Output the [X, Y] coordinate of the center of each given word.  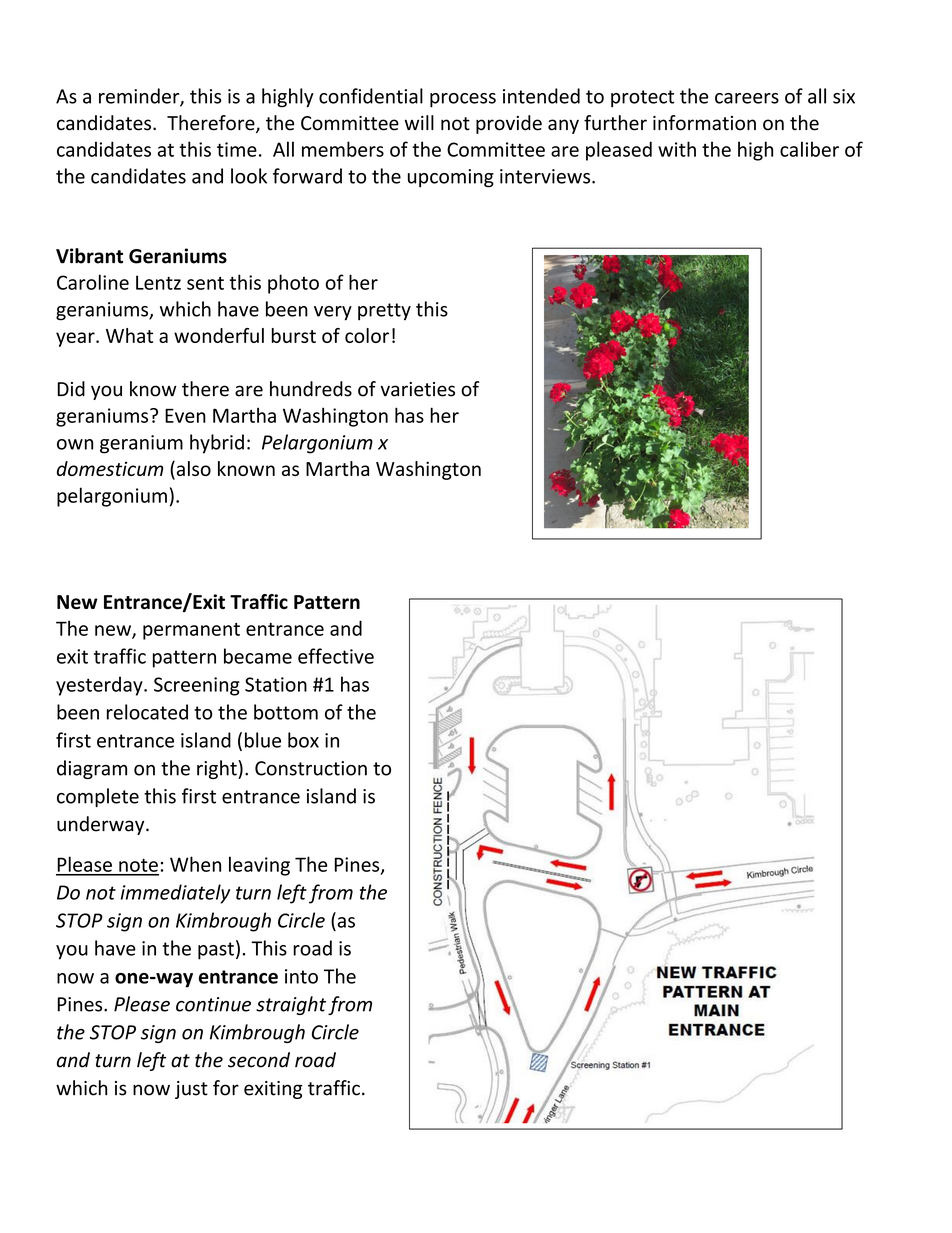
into [301, 976]
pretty [384, 312]
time [237, 149]
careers [747, 98]
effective [336, 656]
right [218, 769]
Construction [311, 768]
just [191, 1090]
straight [291, 1005]
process [463, 100]
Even [185, 416]
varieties [417, 389]
